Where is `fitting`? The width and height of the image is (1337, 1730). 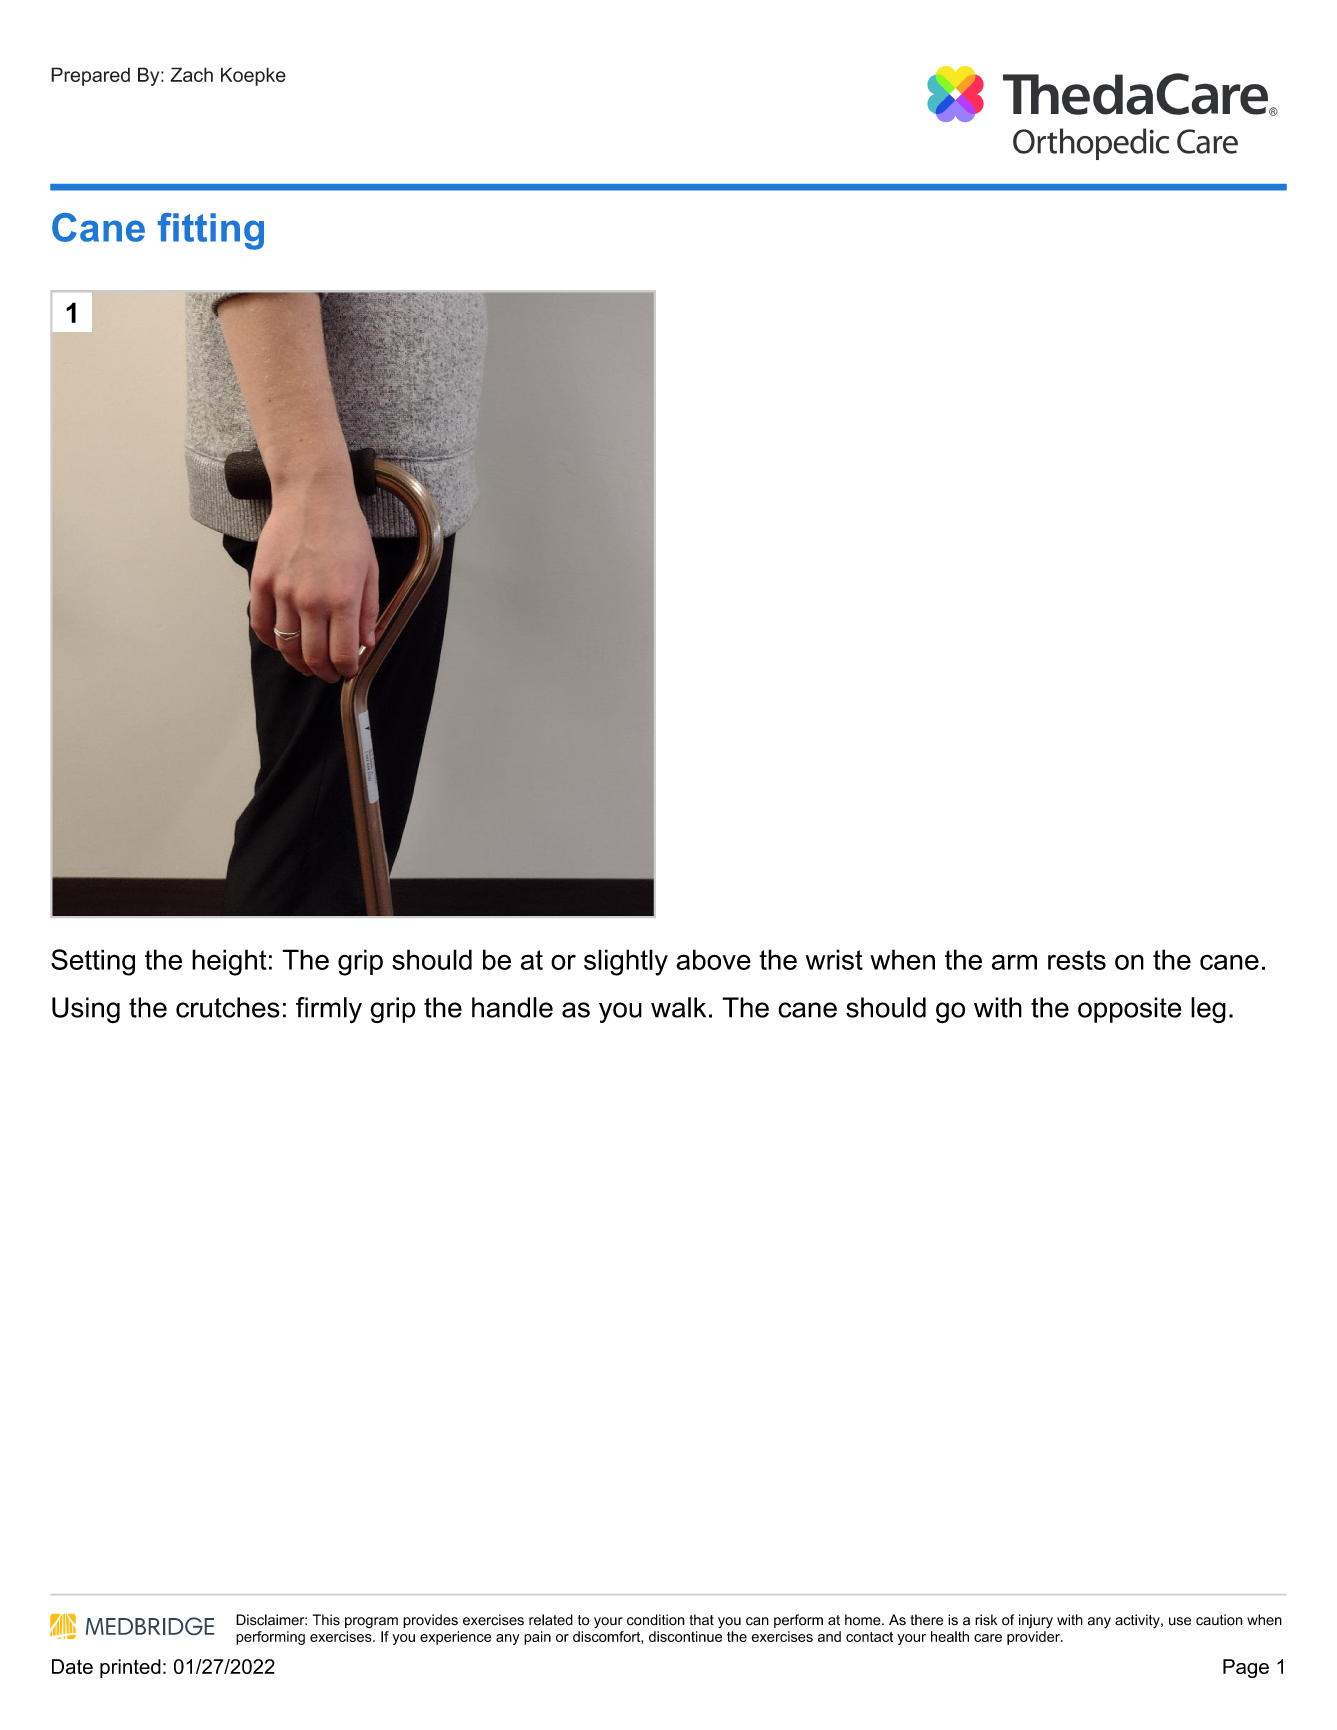 fitting is located at coordinates (211, 231).
